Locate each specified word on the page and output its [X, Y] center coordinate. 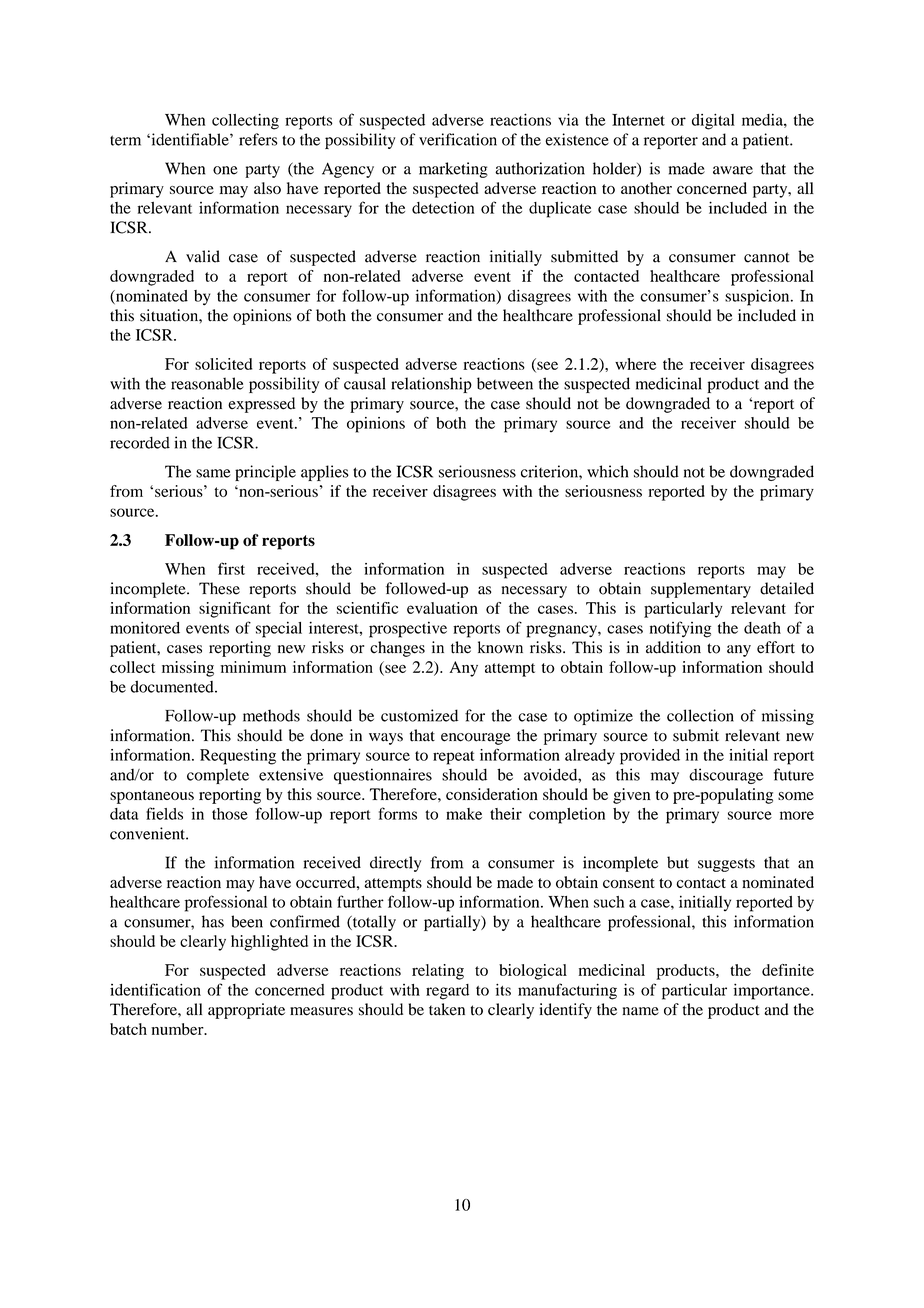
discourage [726, 776]
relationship [431, 385]
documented [173, 686]
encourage [476, 739]
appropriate [246, 1011]
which [607, 471]
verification [458, 139]
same [213, 473]
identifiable [190, 139]
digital [713, 122]
